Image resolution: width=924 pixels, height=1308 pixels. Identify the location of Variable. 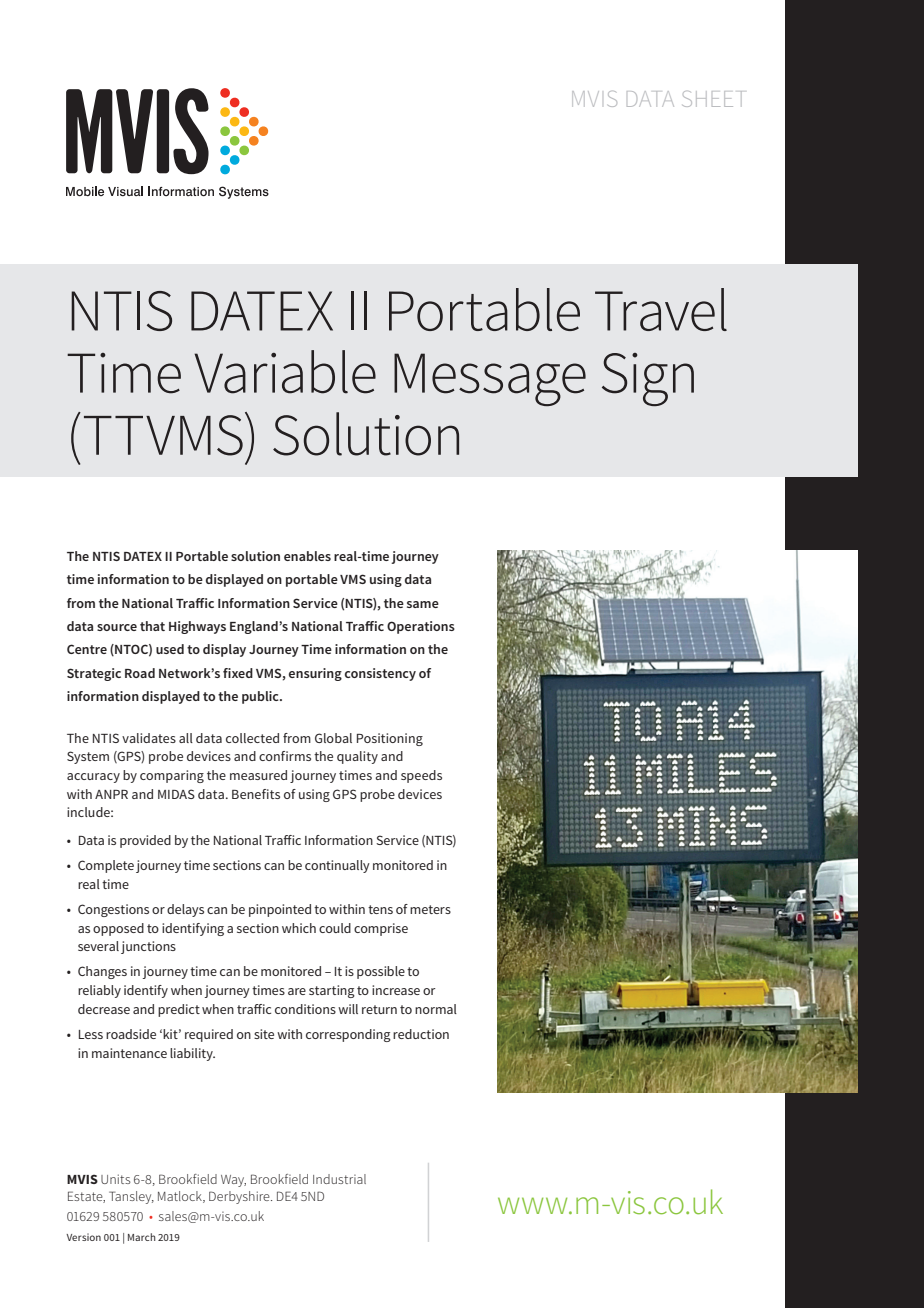
(285, 372).
